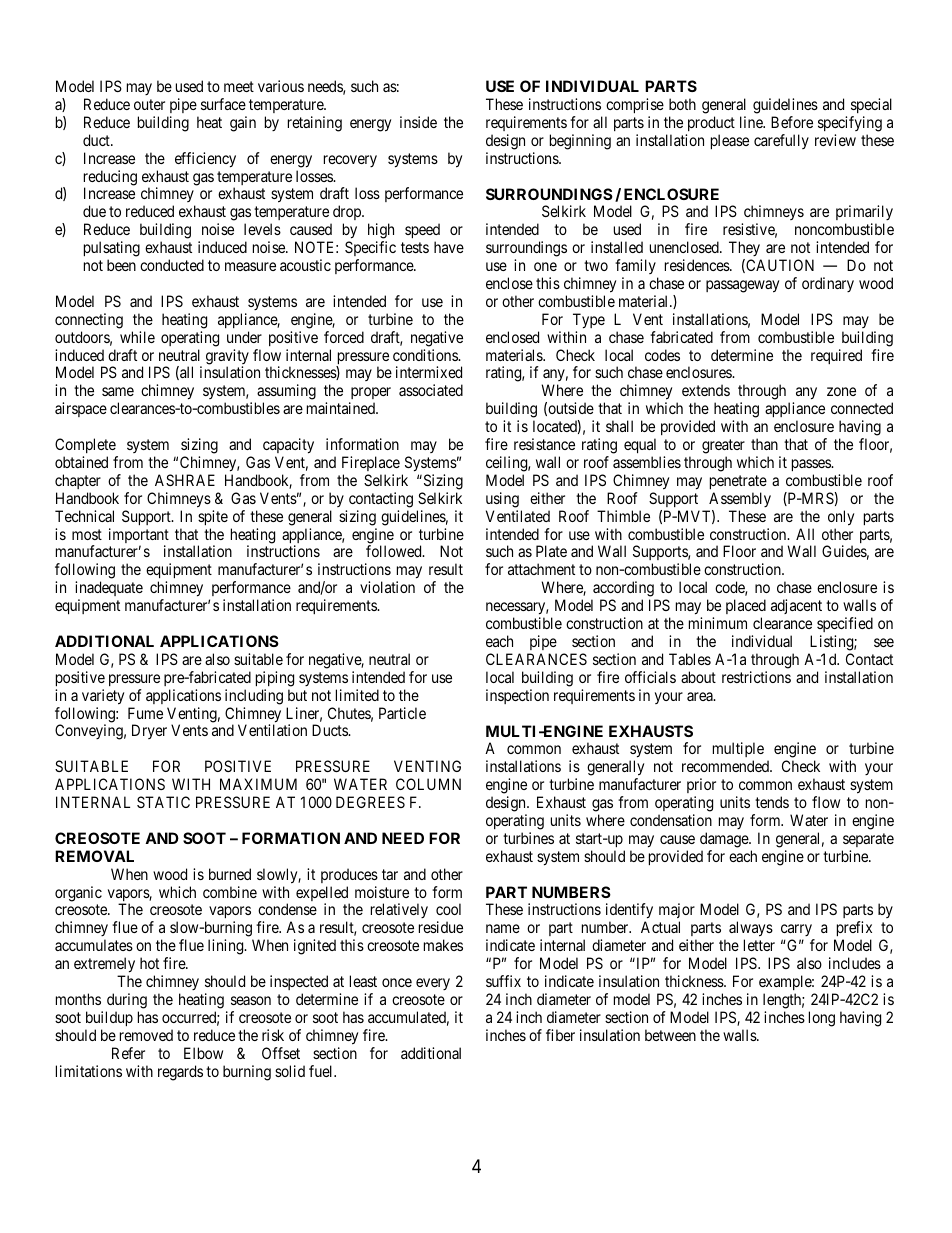 This document has height=1233, width=952. What do you see at coordinates (149, 104) in the document?
I see `outer` at bounding box center [149, 104].
